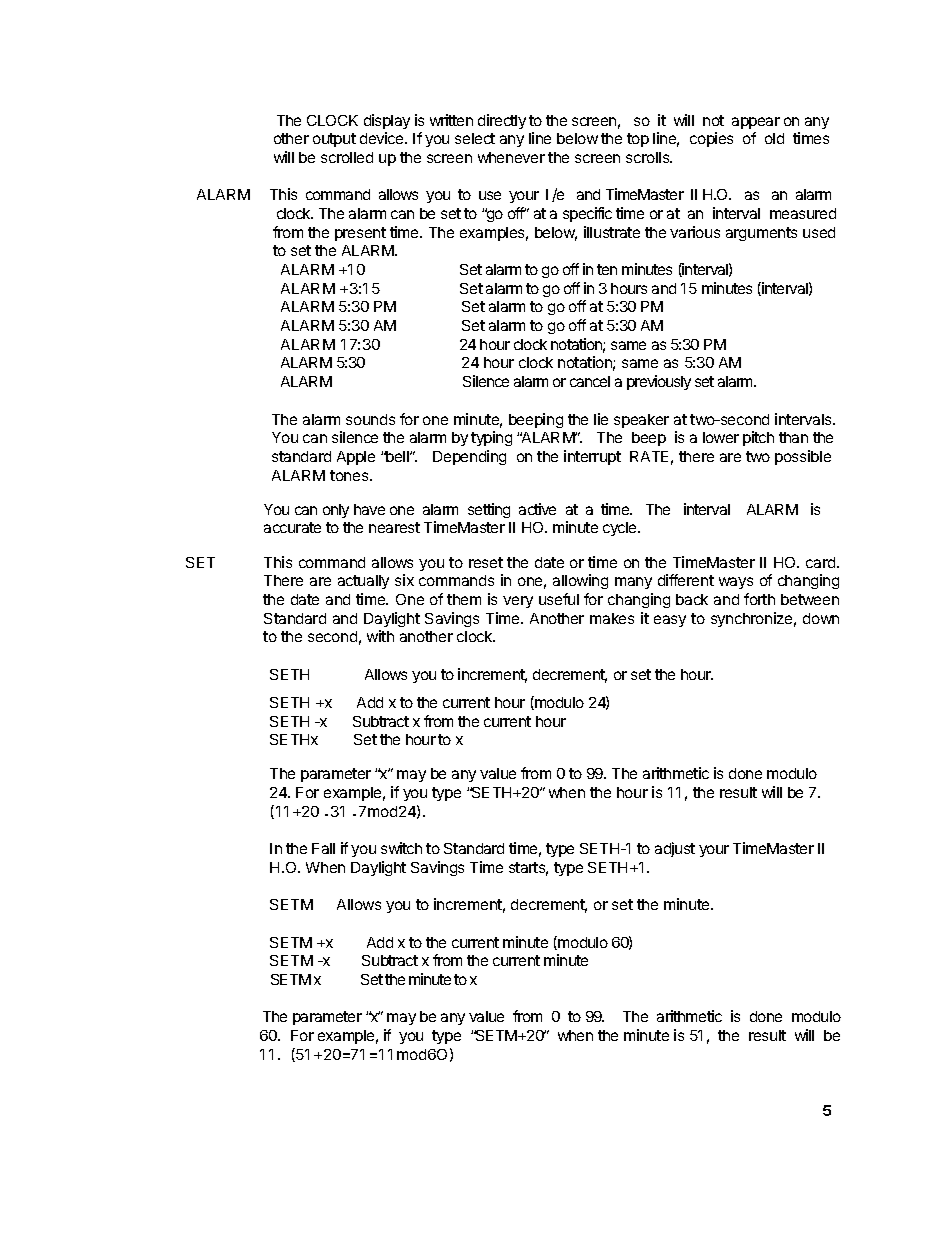  Describe the element at coordinates (590, 381) in the screenshot. I see `cancel` at that location.
